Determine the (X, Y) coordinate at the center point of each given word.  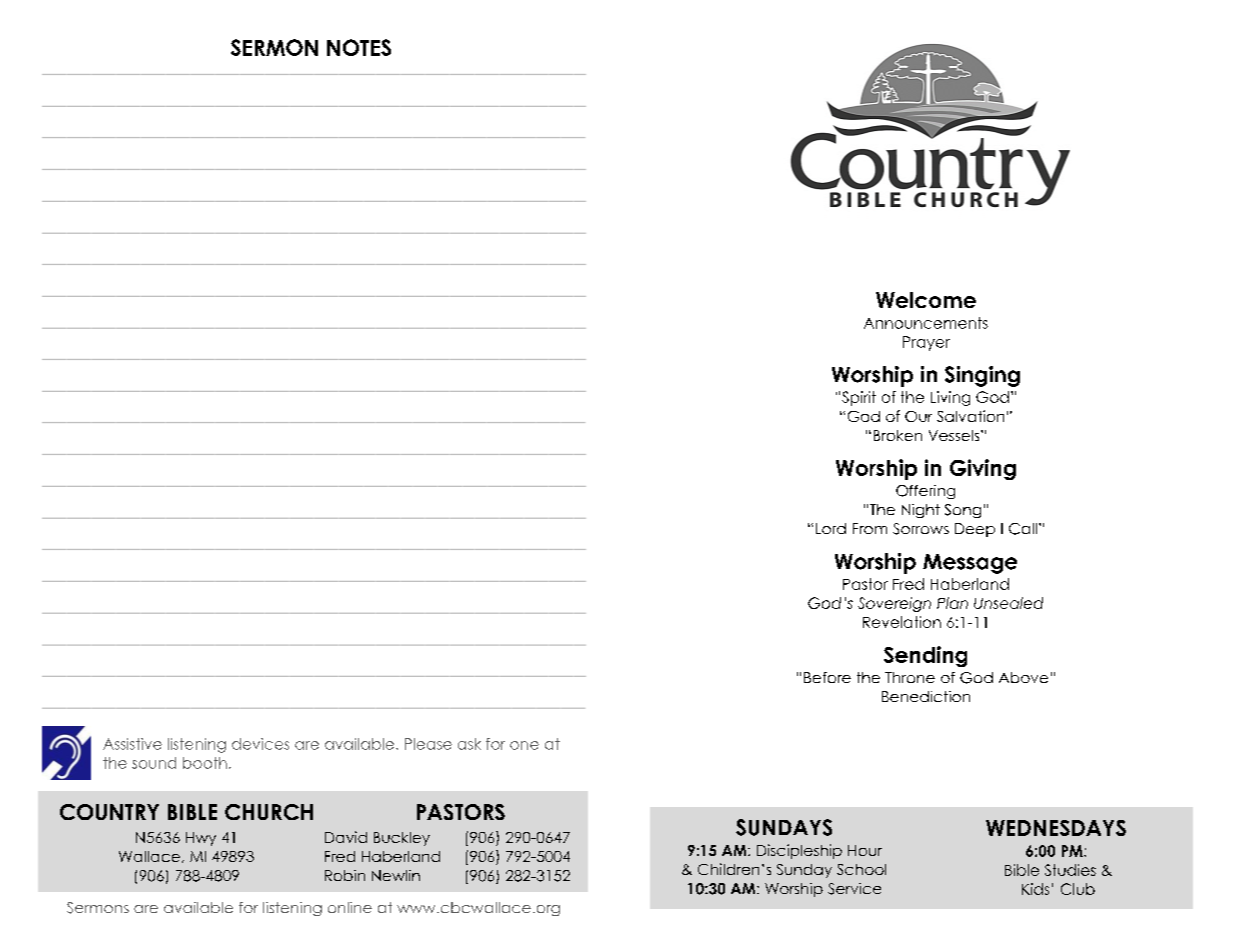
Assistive (132, 744)
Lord (831, 528)
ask (469, 744)
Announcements (926, 323)
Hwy (201, 839)
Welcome (926, 300)
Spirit (859, 398)
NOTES (359, 47)
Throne (910, 677)
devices (260, 744)
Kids (1035, 889)
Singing (982, 376)
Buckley (402, 839)
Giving (983, 469)
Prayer (926, 343)
